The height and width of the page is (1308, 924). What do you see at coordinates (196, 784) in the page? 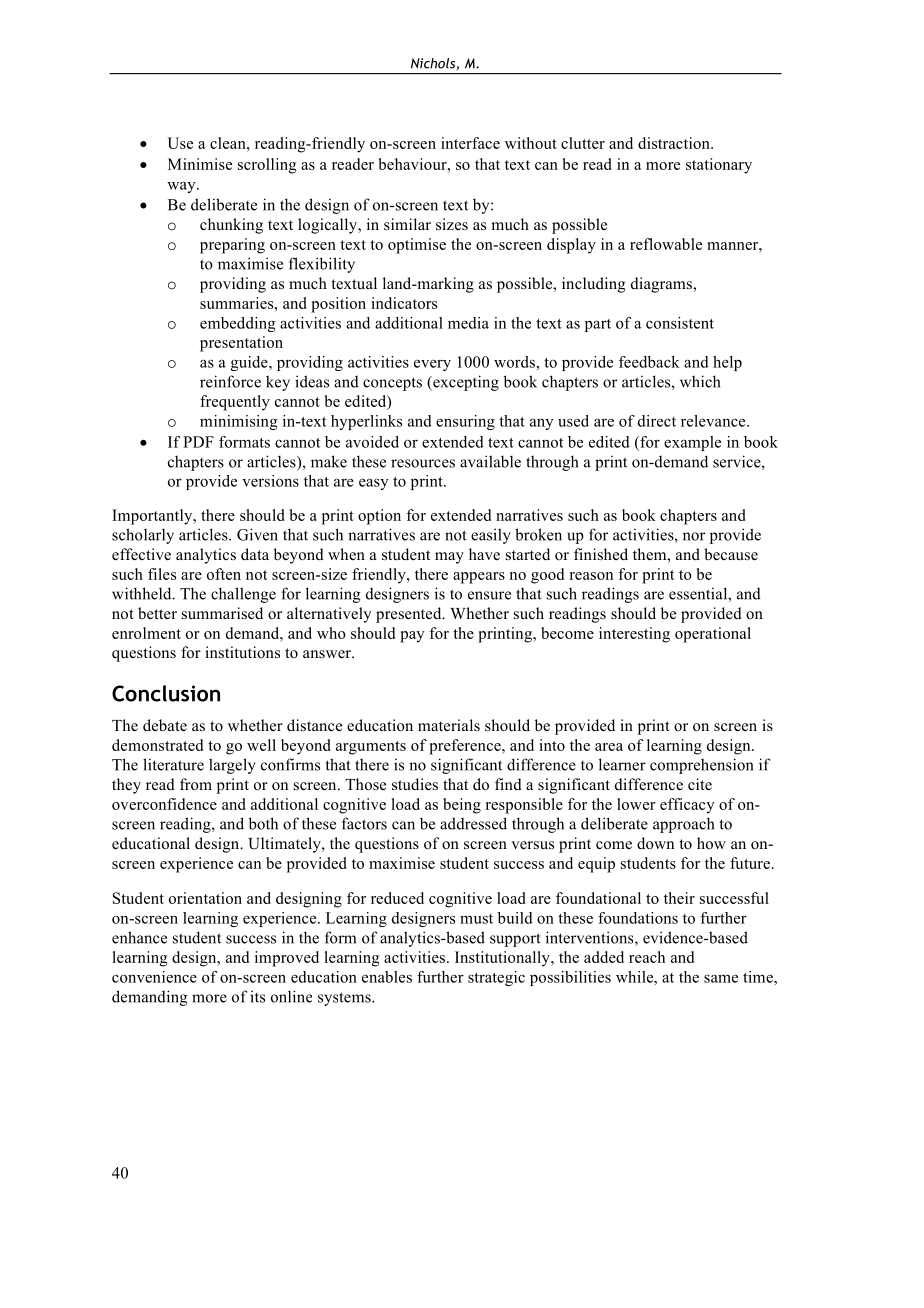
I see `from` at bounding box center [196, 784].
